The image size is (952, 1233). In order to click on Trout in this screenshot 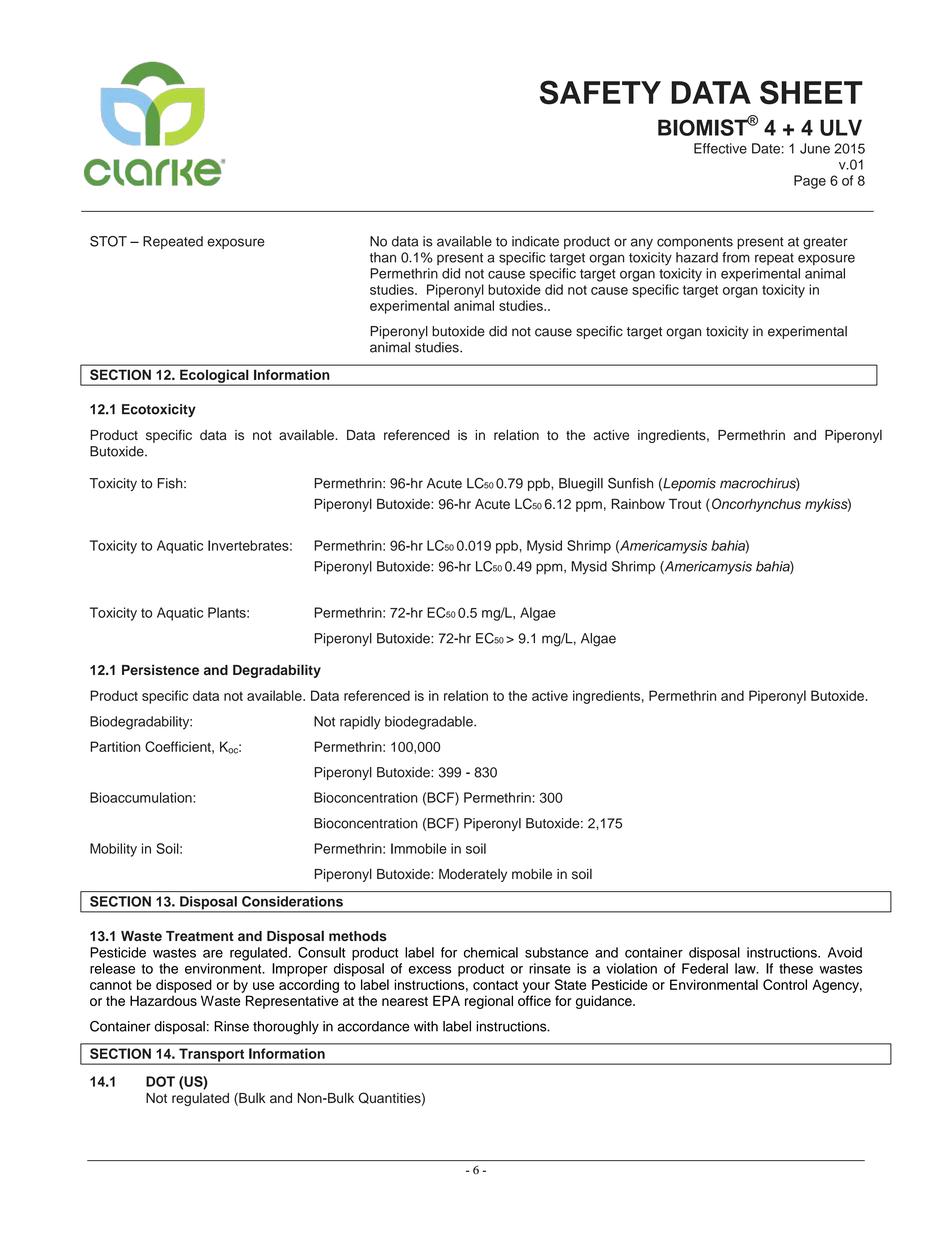, I will do `click(685, 504)`.
